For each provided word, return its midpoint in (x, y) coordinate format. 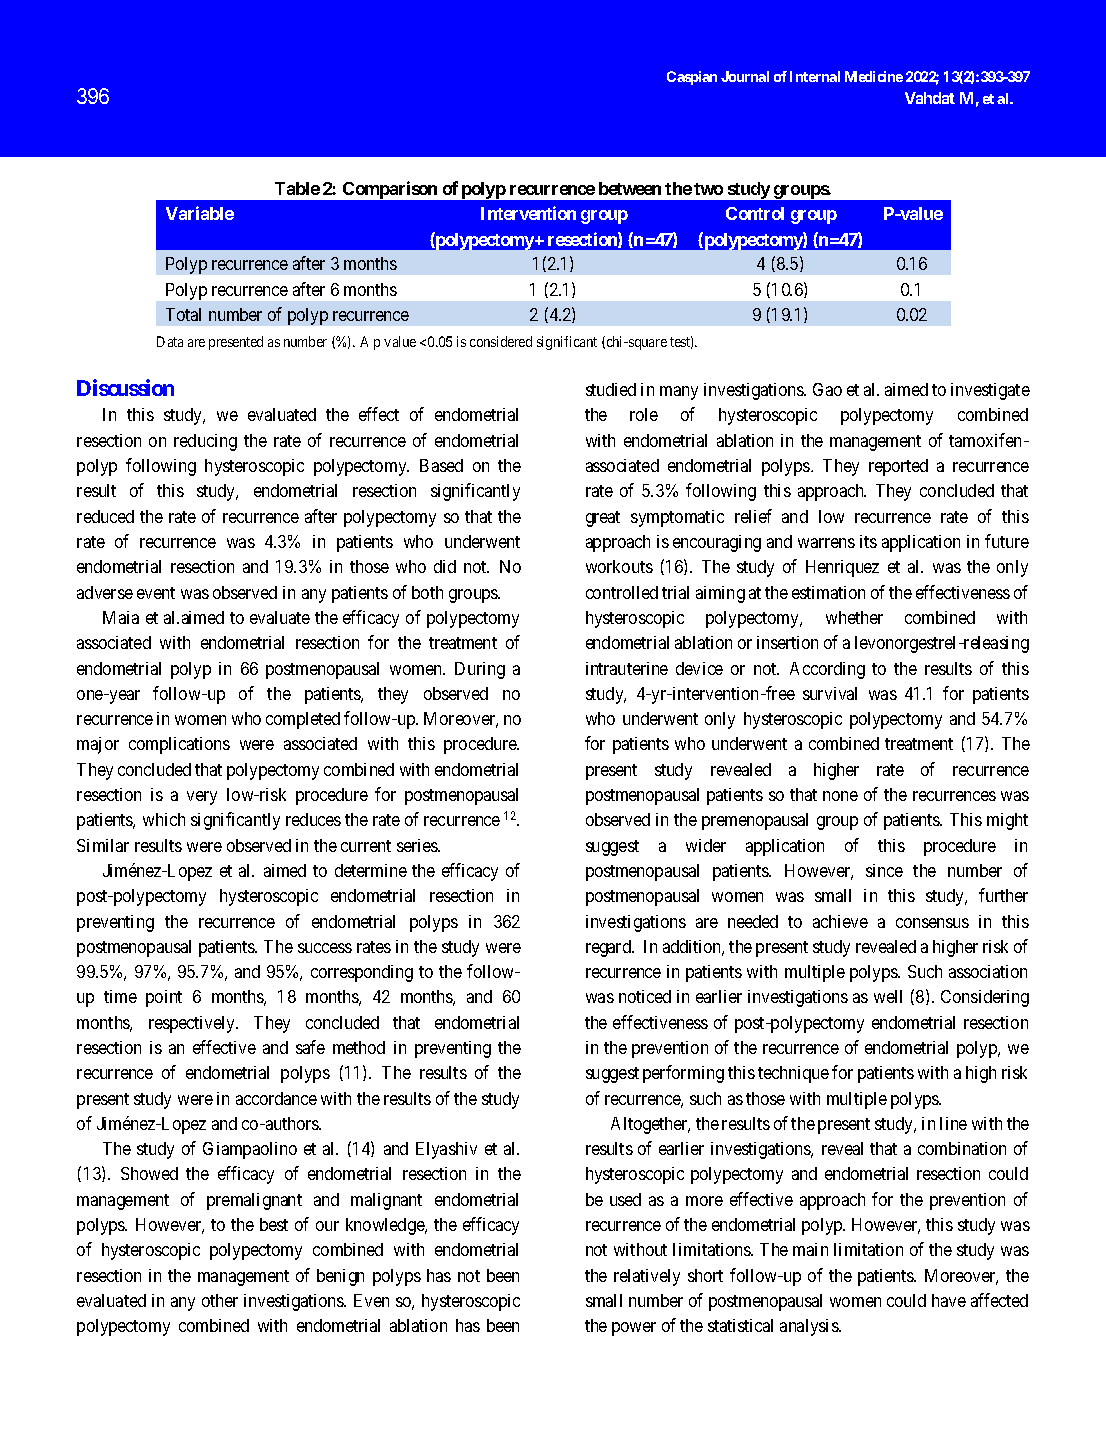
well (888, 996)
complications (179, 745)
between (630, 188)
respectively (193, 1024)
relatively (647, 1277)
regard (609, 948)
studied (611, 389)
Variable (200, 213)
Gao (827, 389)
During (480, 670)
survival (830, 693)
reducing (205, 442)
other (220, 1300)
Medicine (874, 76)
